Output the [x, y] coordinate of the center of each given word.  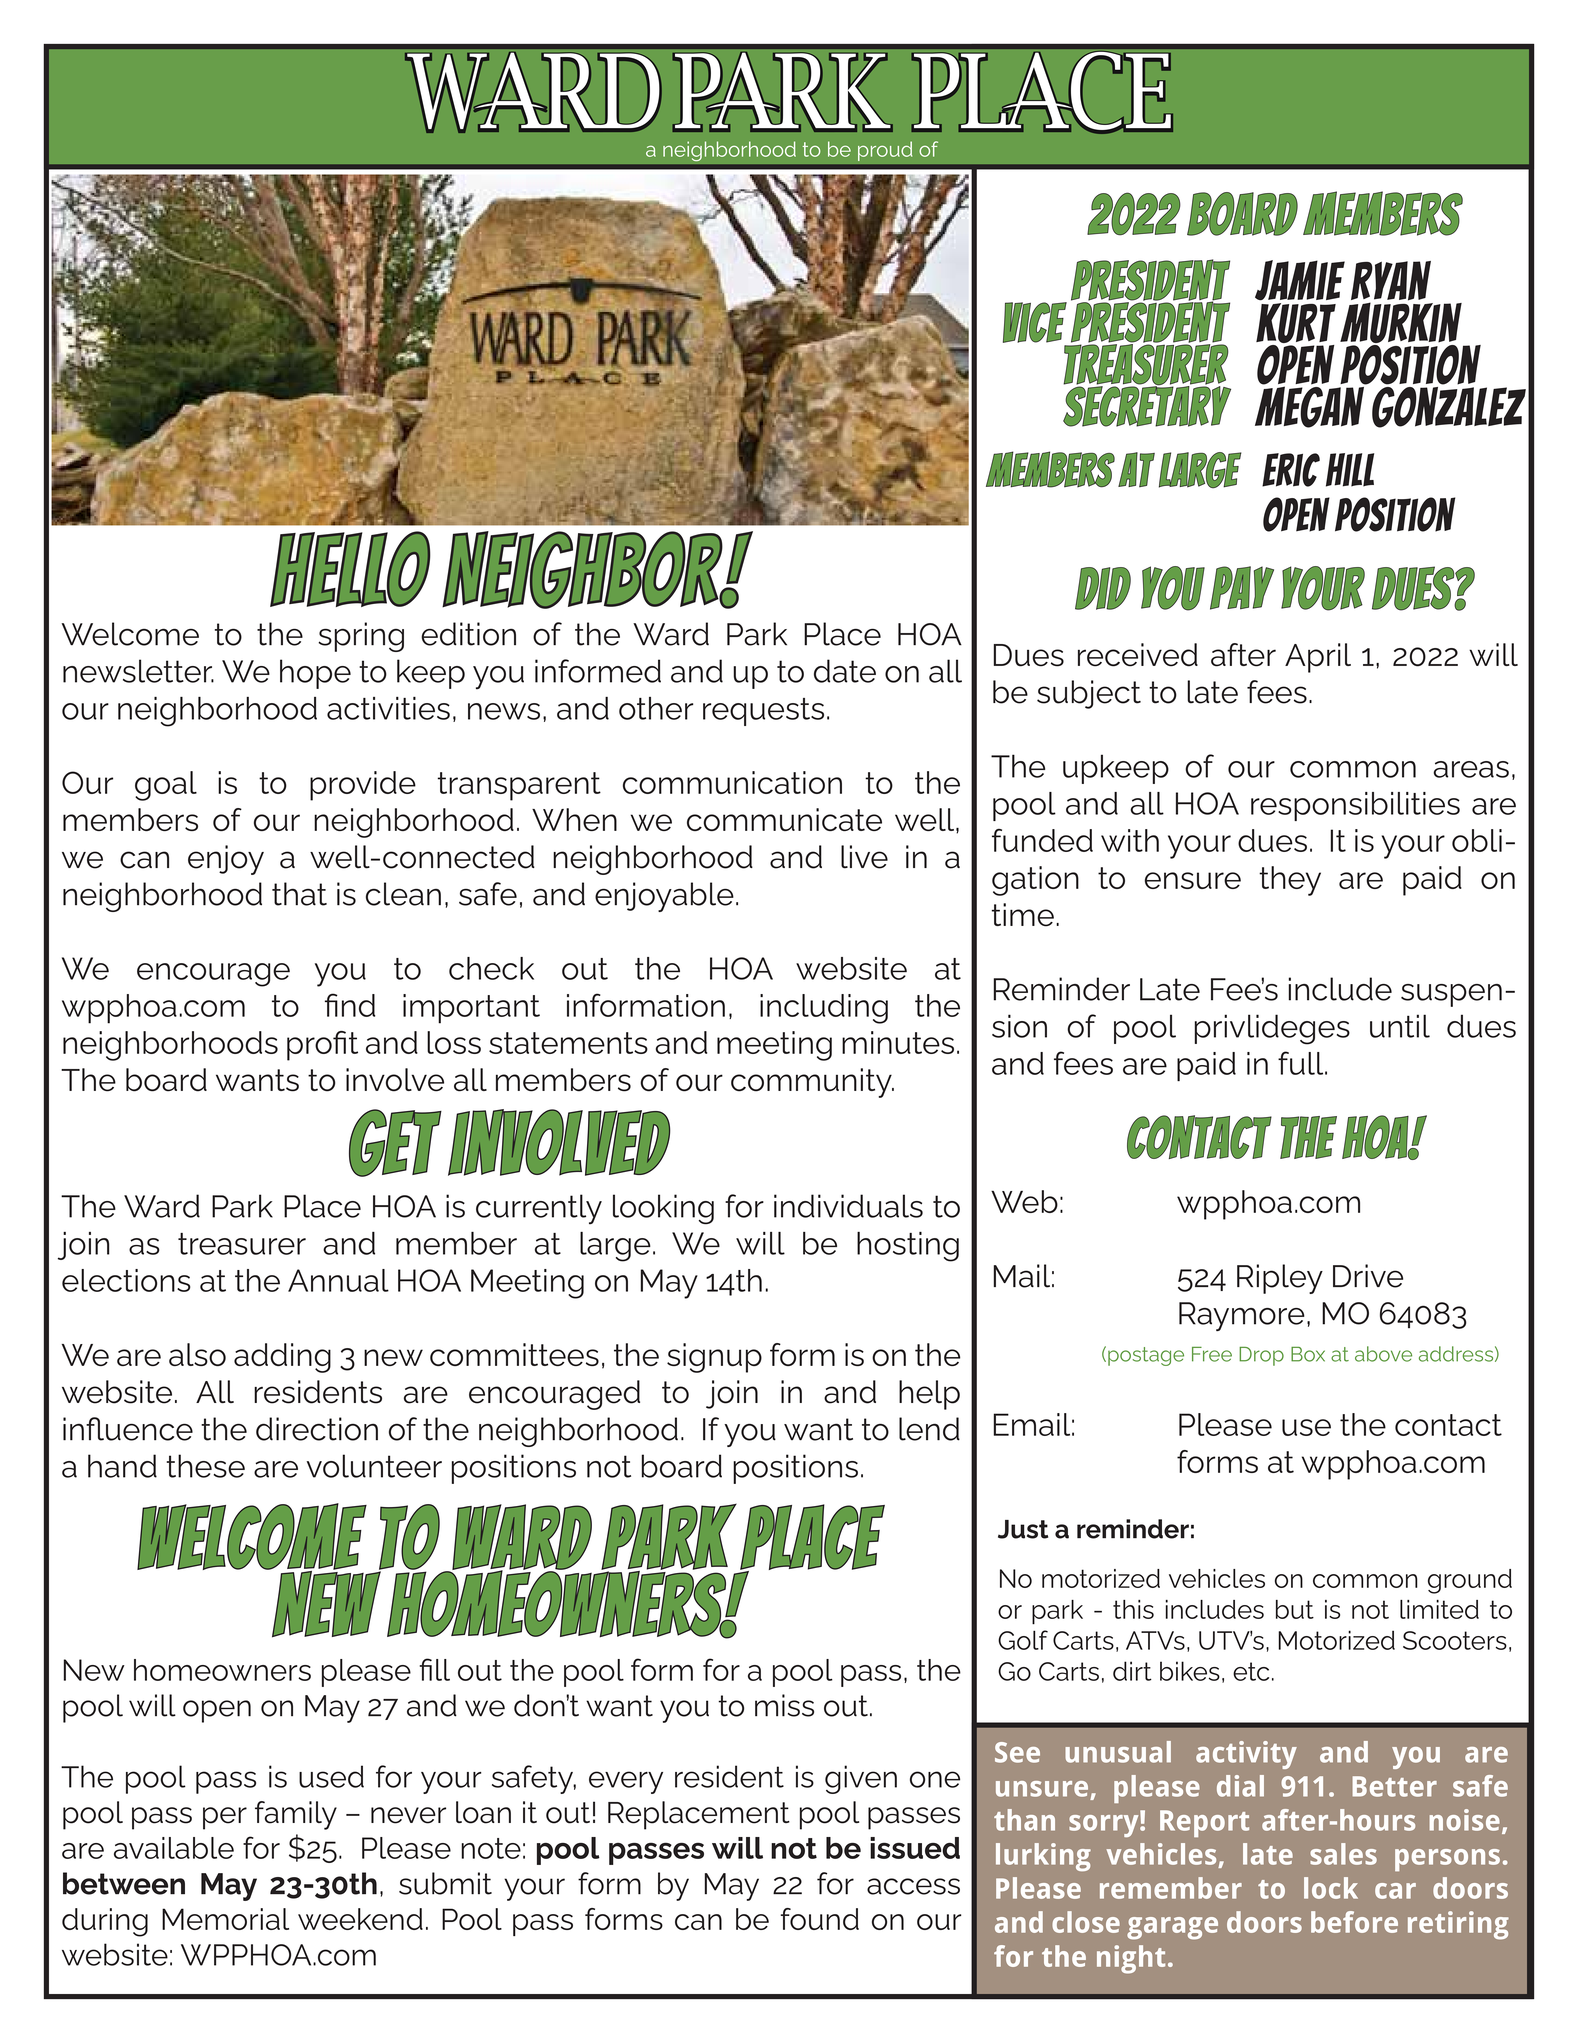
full [1302, 1063]
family [296, 1815]
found [820, 1919]
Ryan [1391, 282]
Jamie [1300, 280]
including [824, 1009]
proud [885, 151]
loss [454, 1042]
